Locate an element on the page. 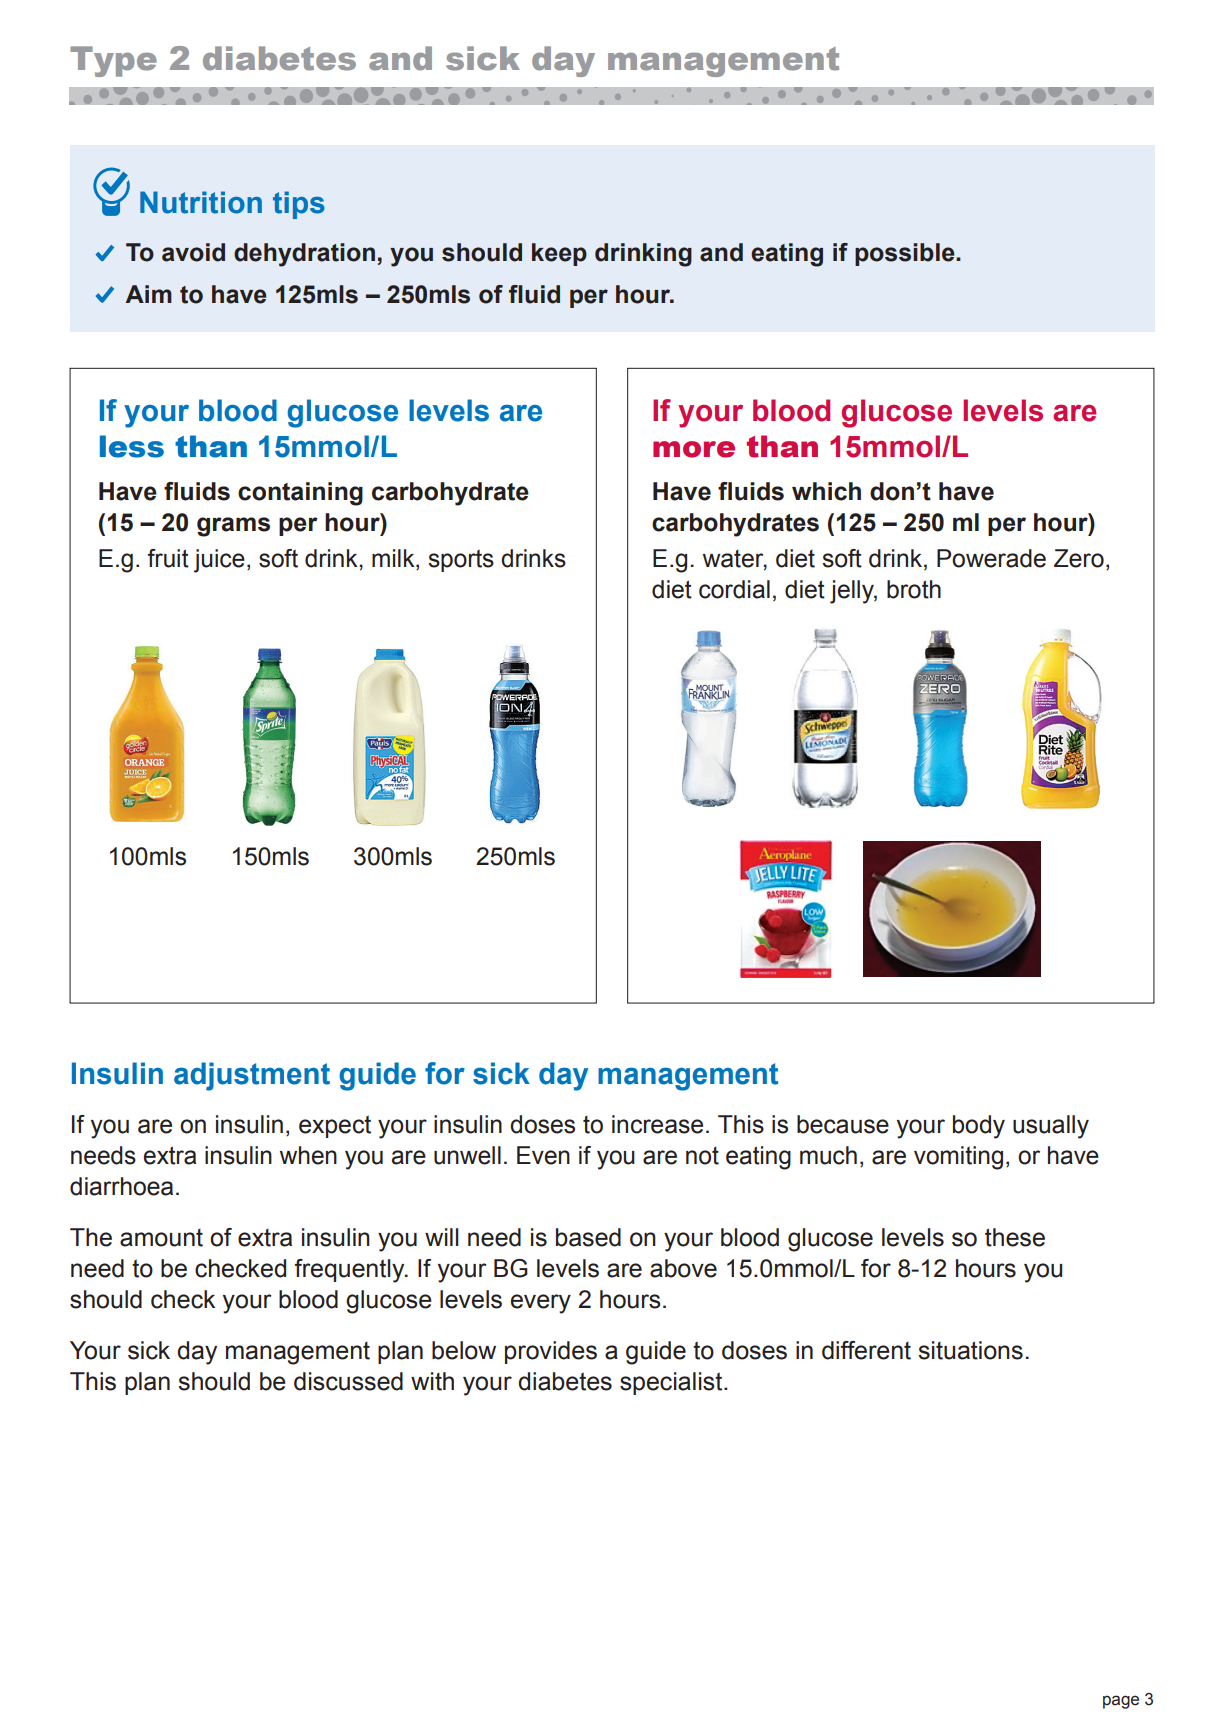  grams is located at coordinates (233, 527).
